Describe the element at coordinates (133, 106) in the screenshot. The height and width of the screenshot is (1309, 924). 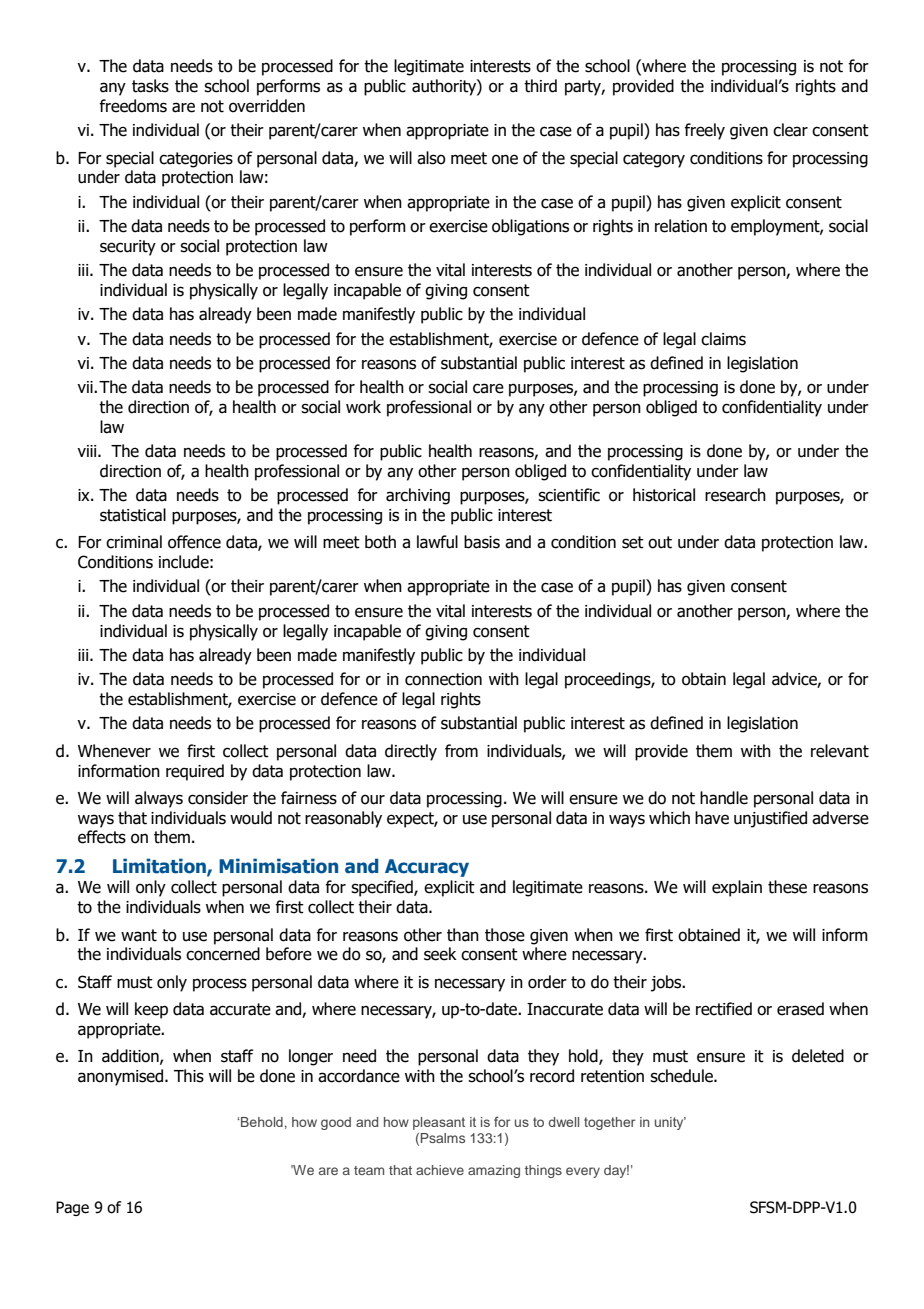
I see `freedoms` at that location.
